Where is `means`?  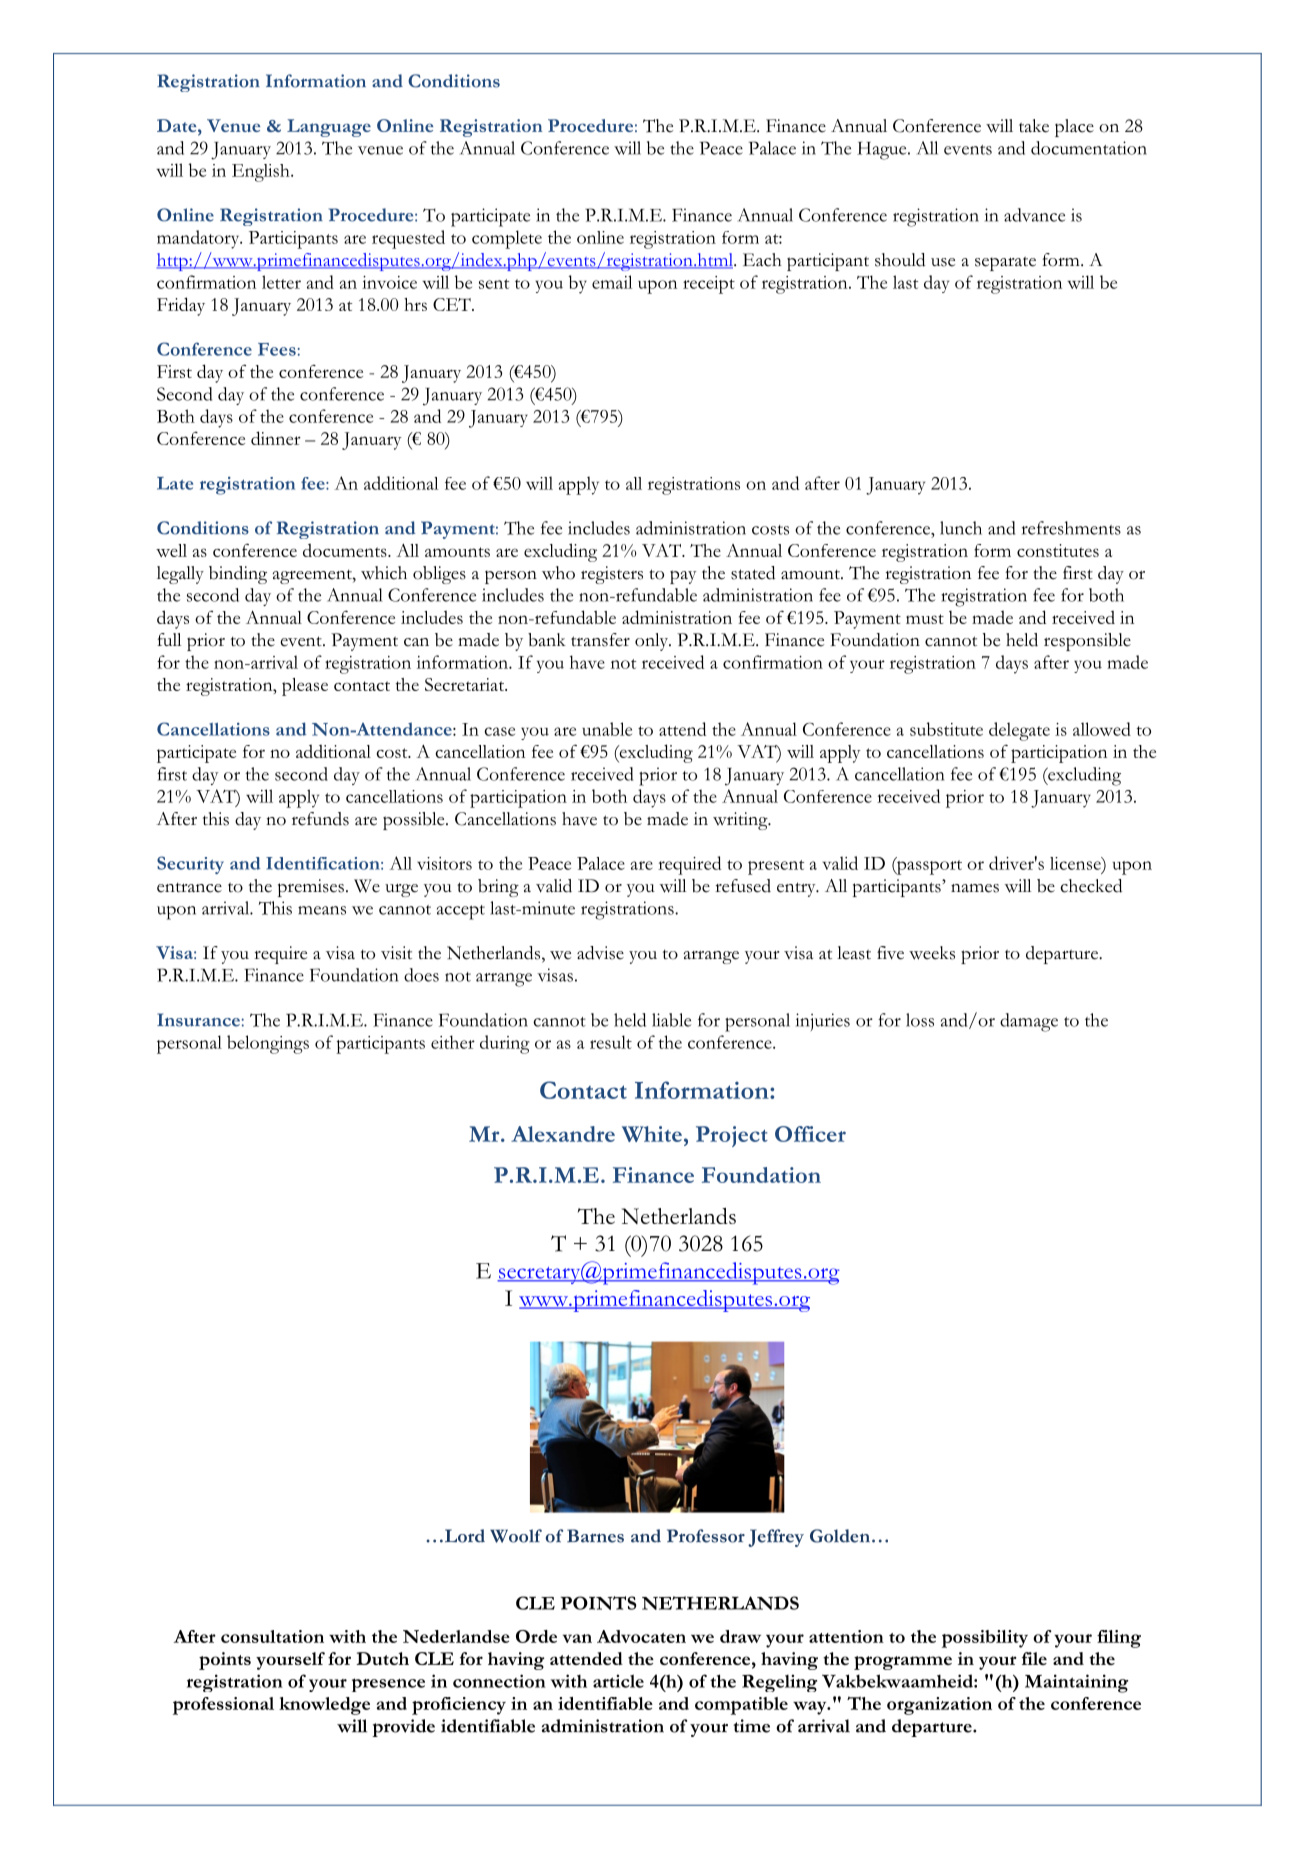 means is located at coordinates (322, 910).
